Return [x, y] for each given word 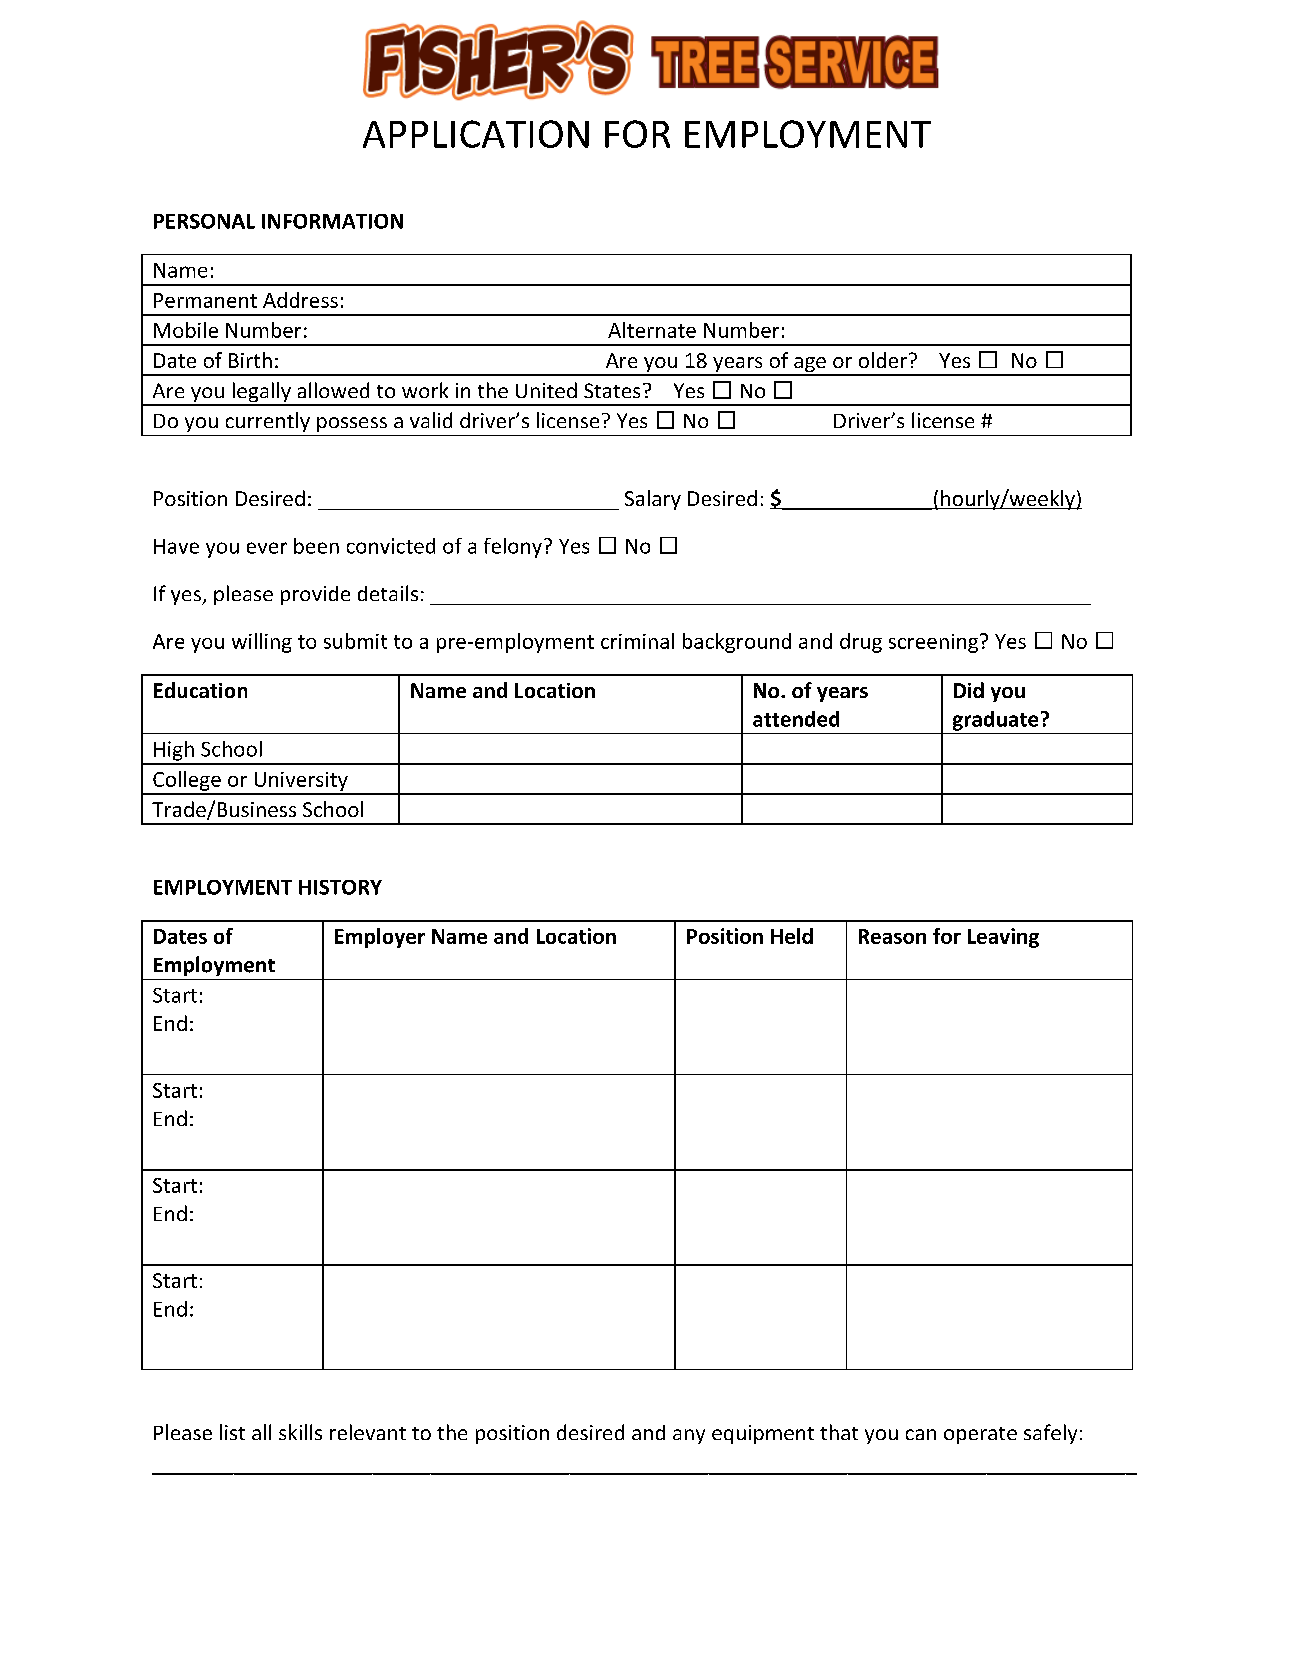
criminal [637, 641]
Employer [380, 938]
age [810, 366]
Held [792, 936]
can [921, 1434]
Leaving [1003, 938]
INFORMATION [332, 221]
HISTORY [340, 887]
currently [268, 422]
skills [300, 1432]
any [689, 1436]
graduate [995, 721]
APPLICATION [476, 134]
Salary [653, 500]
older [883, 360]
